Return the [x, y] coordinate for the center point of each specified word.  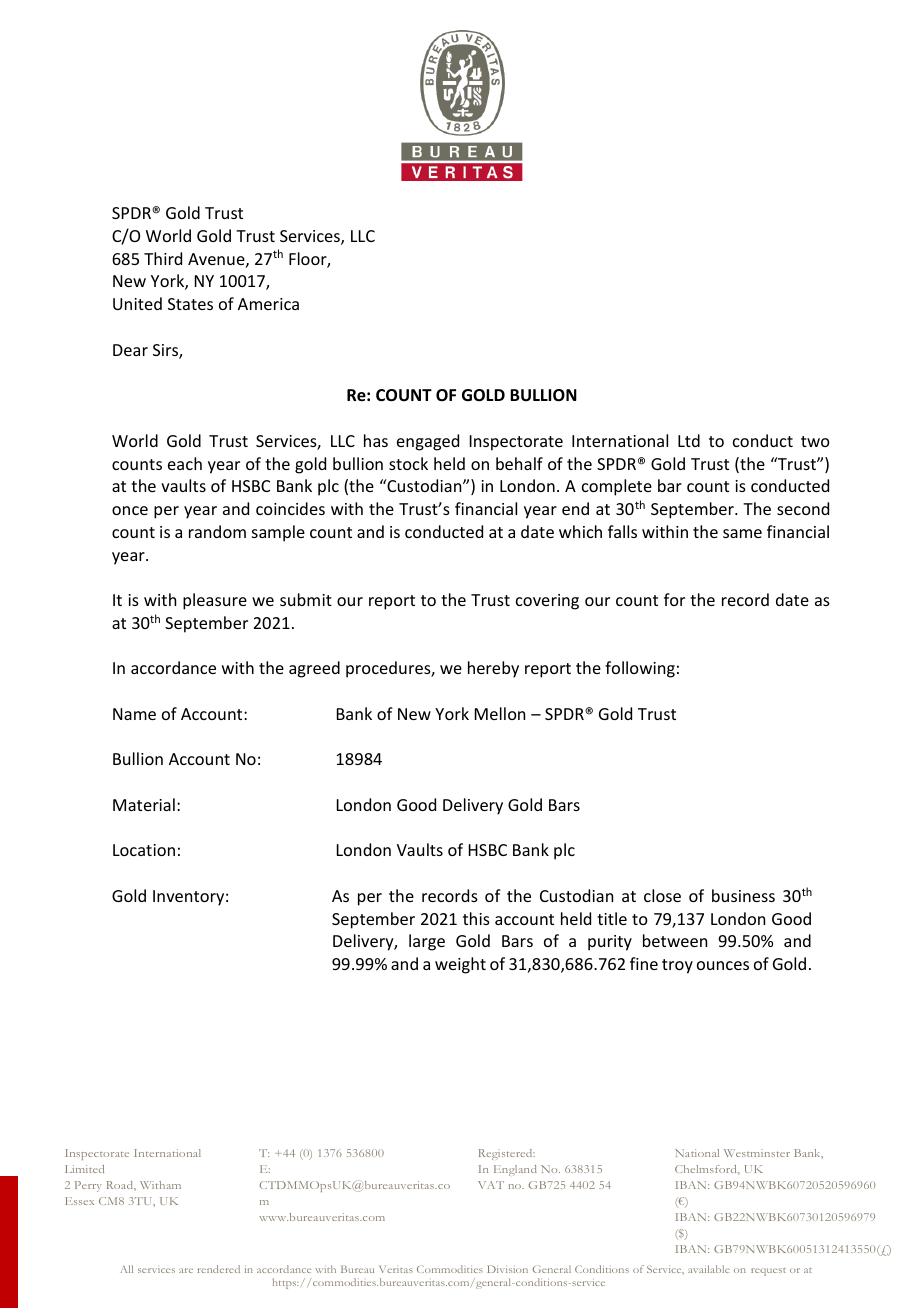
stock [408, 463]
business [743, 895]
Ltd [689, 440]
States [190, 304]
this [476, 918]
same [742, 533]
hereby [493, 669]
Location [144, 850]
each [185, 463]
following [640, 669]
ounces [723, 965]
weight [460, 965]
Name [134, 714]
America [268, 304]
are [186, 1270]
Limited [84, 1169]
